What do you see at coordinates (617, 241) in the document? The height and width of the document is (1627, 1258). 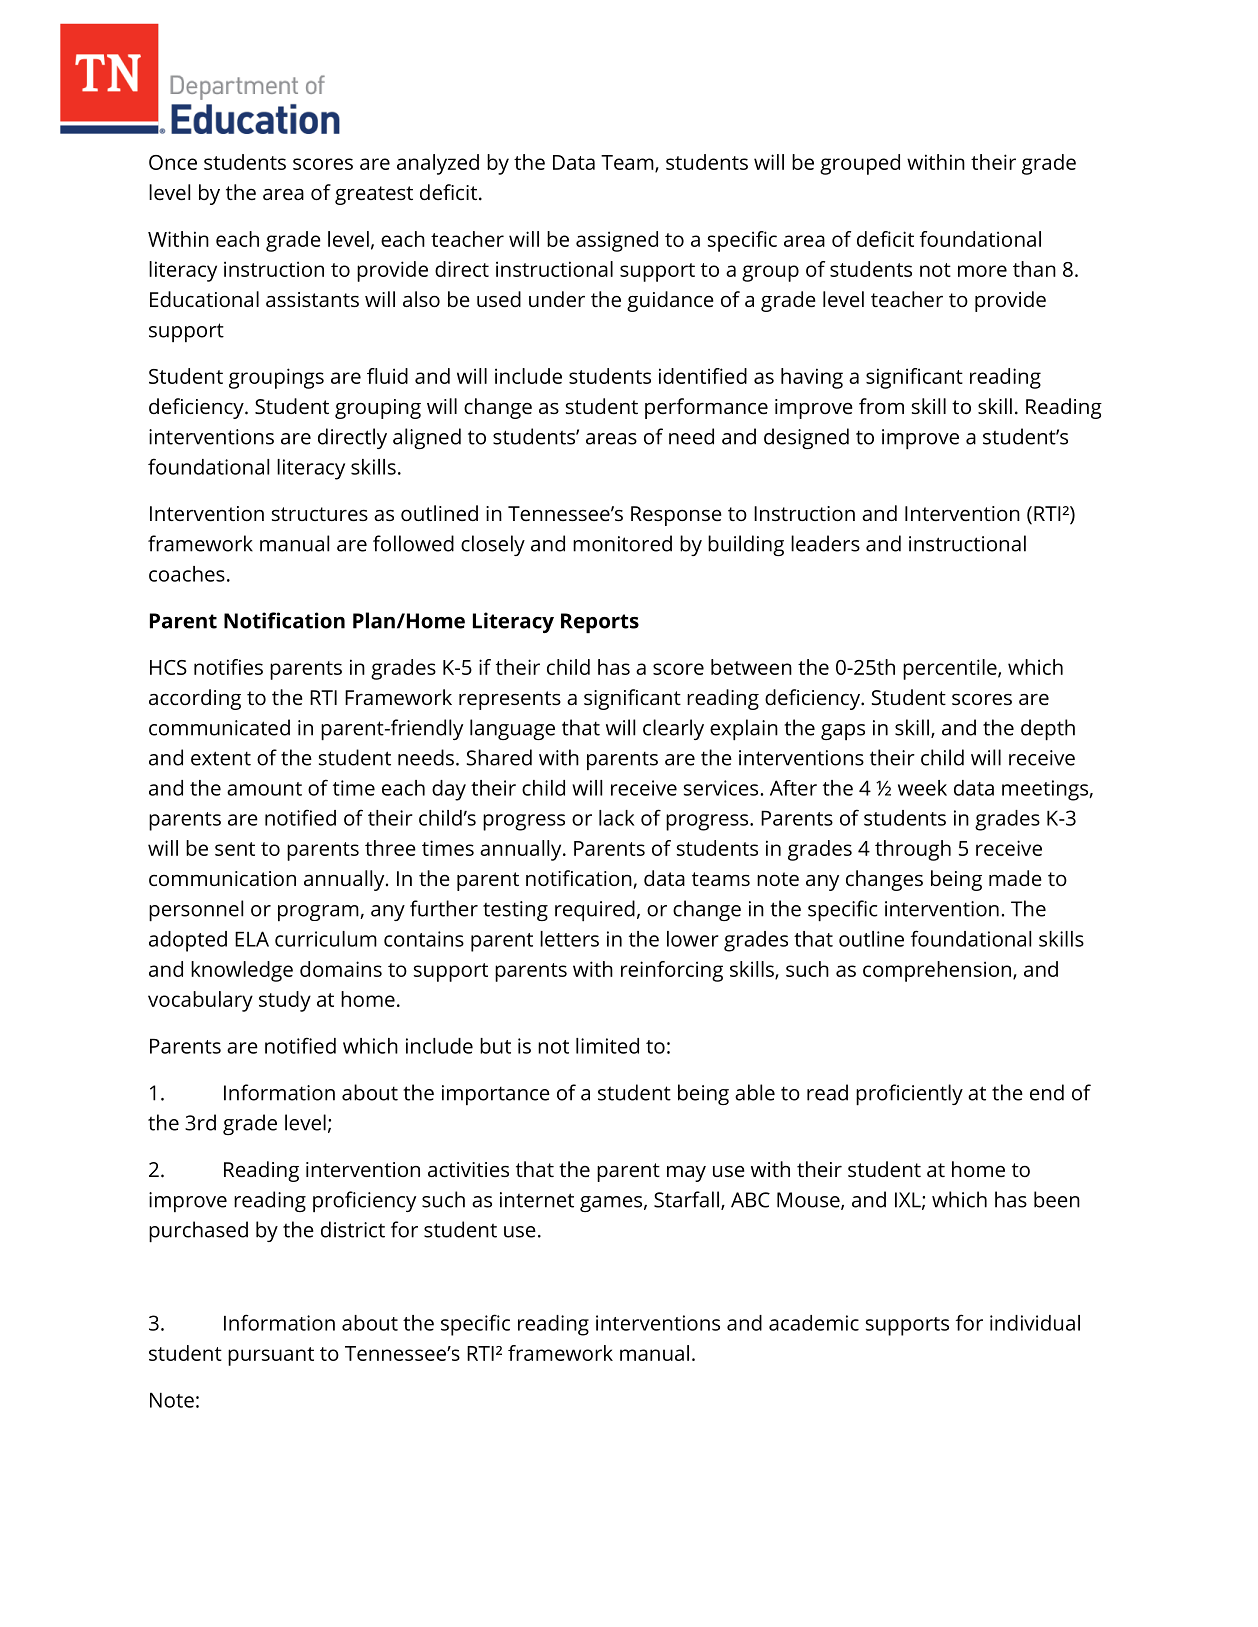 I see `assigned` at bounding box center [617, 241].
